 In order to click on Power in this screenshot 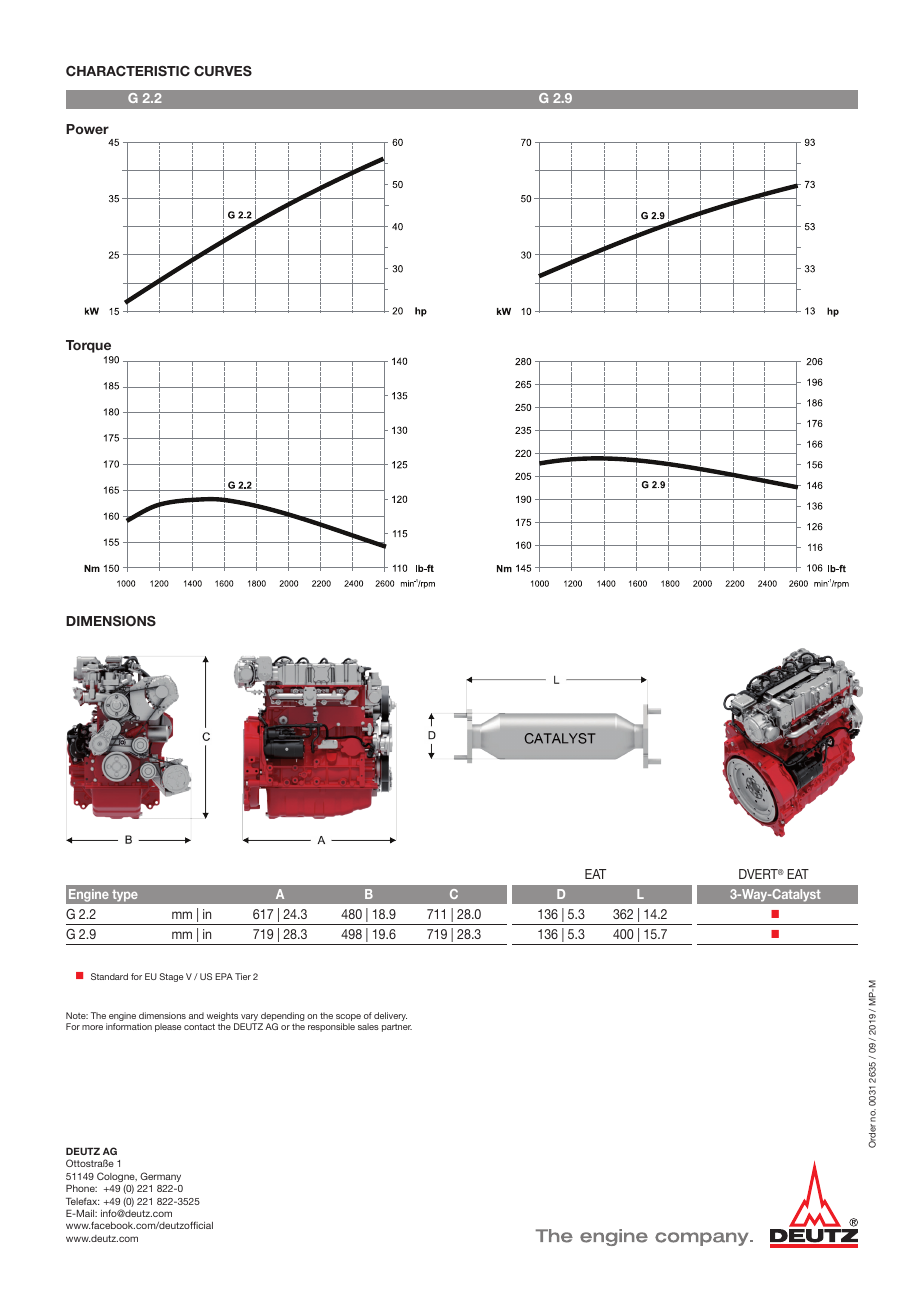, I will do `click(87, 129)`.
